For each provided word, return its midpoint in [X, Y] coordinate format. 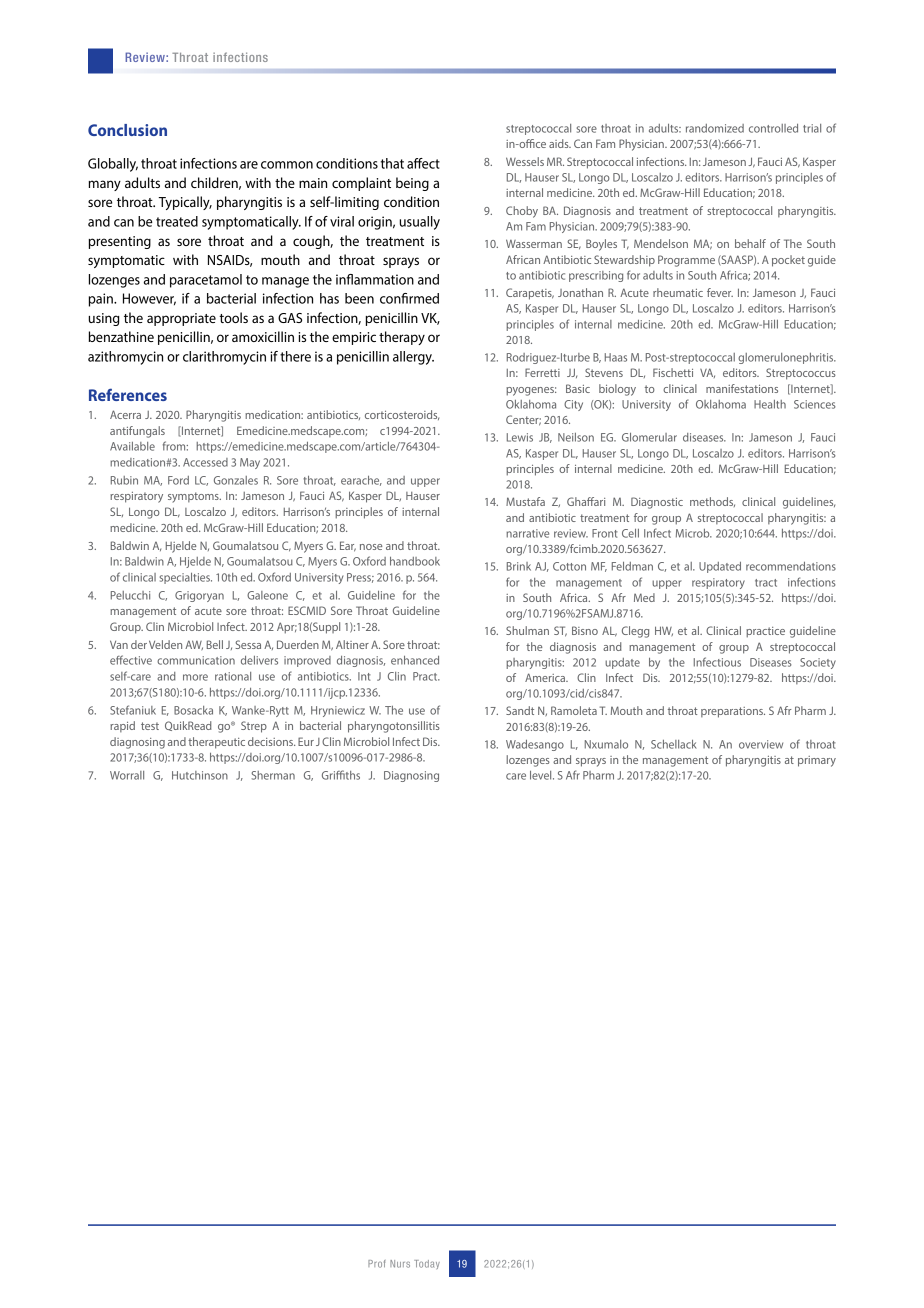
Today [427, 1264]
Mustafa [525, 501]
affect [423, 163]
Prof [377, 1264]
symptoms [194, 497]
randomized [715, 128]
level [542, 775]
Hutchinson [200, 775]
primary [817, 761]
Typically [185, 203]
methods [712, 502]
